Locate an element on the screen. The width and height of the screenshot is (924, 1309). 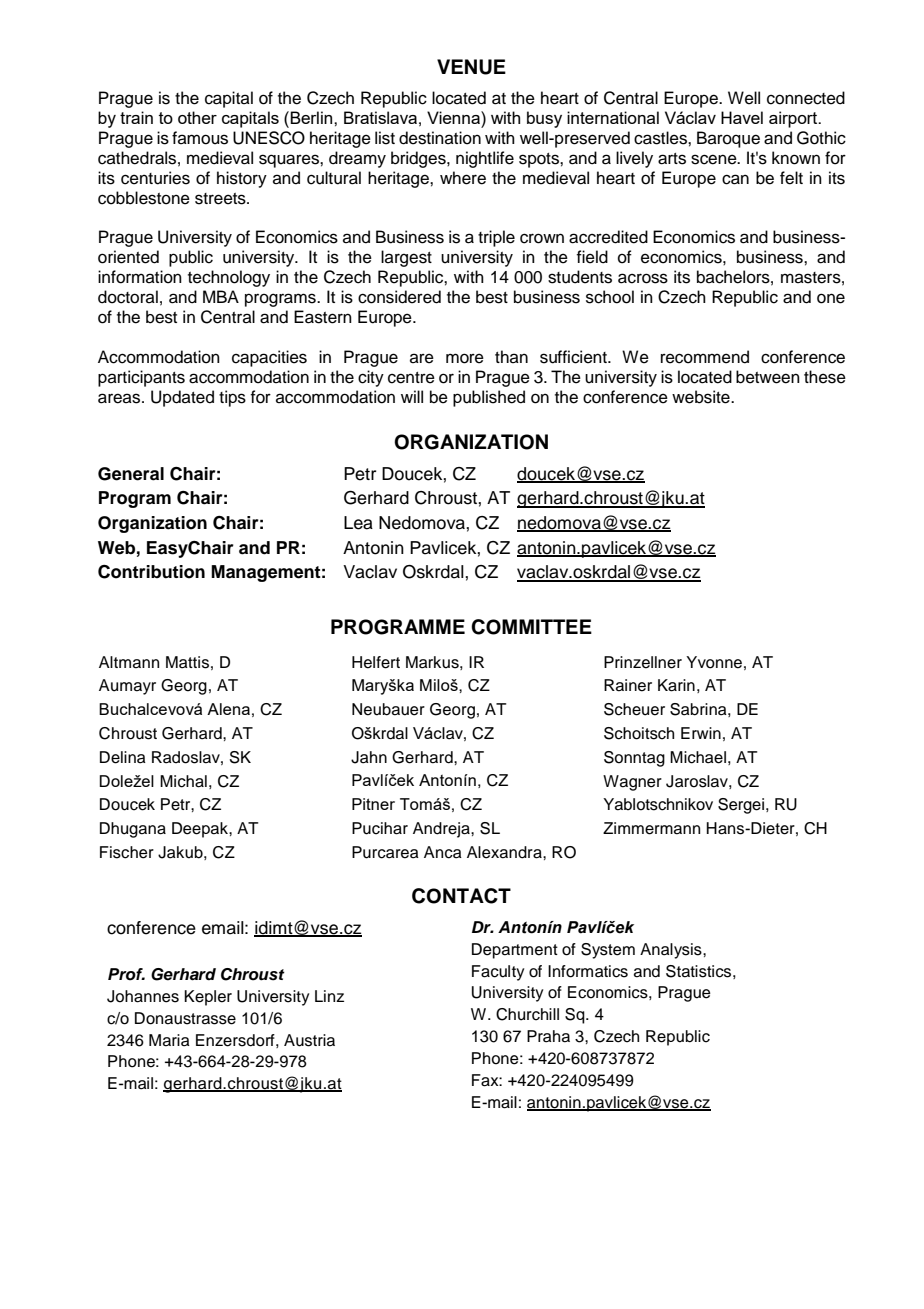
Sergei is located at coordinates (741, 806).
